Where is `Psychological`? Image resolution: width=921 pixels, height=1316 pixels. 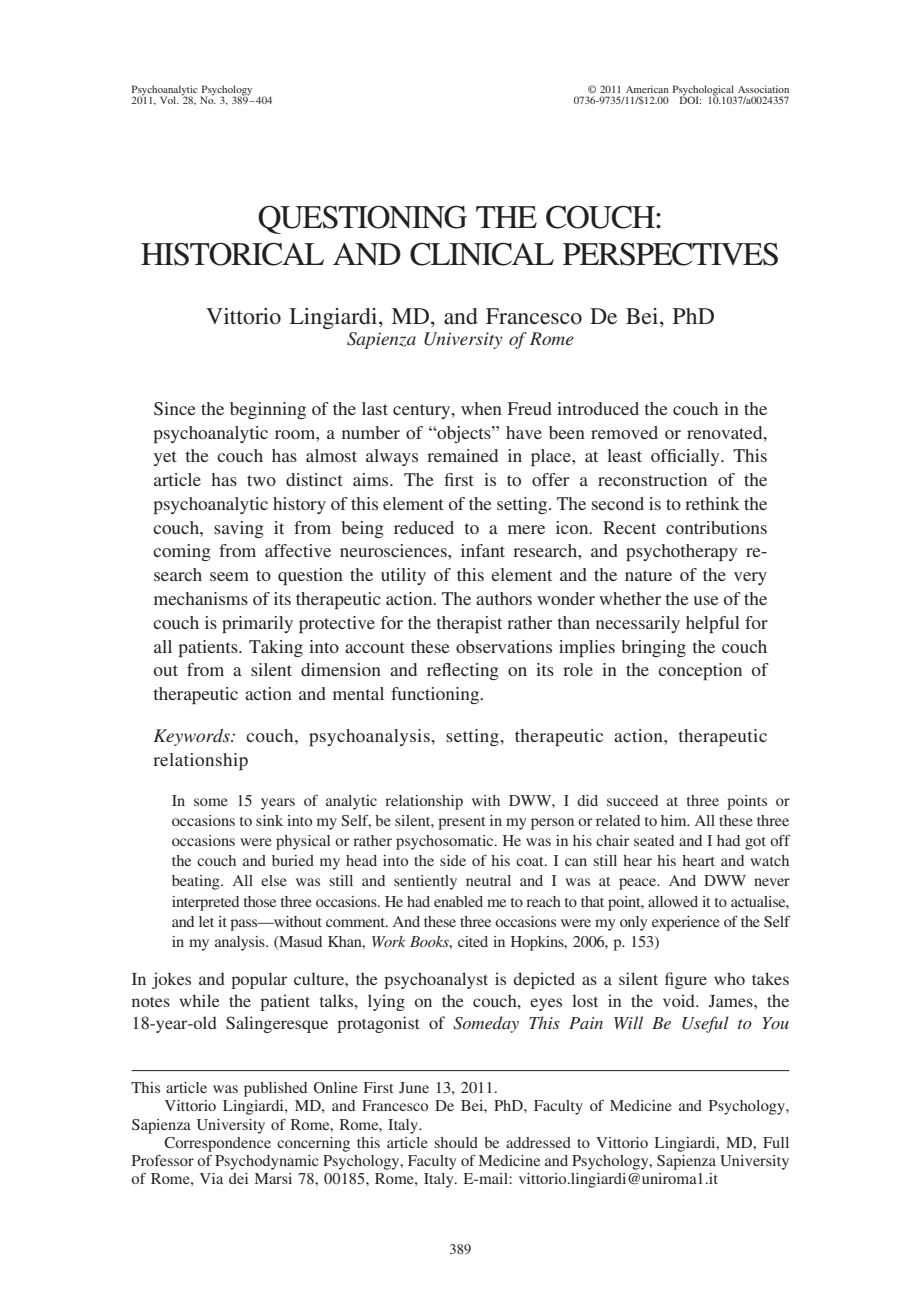
Psychological is located at coordinates (704, 91).
